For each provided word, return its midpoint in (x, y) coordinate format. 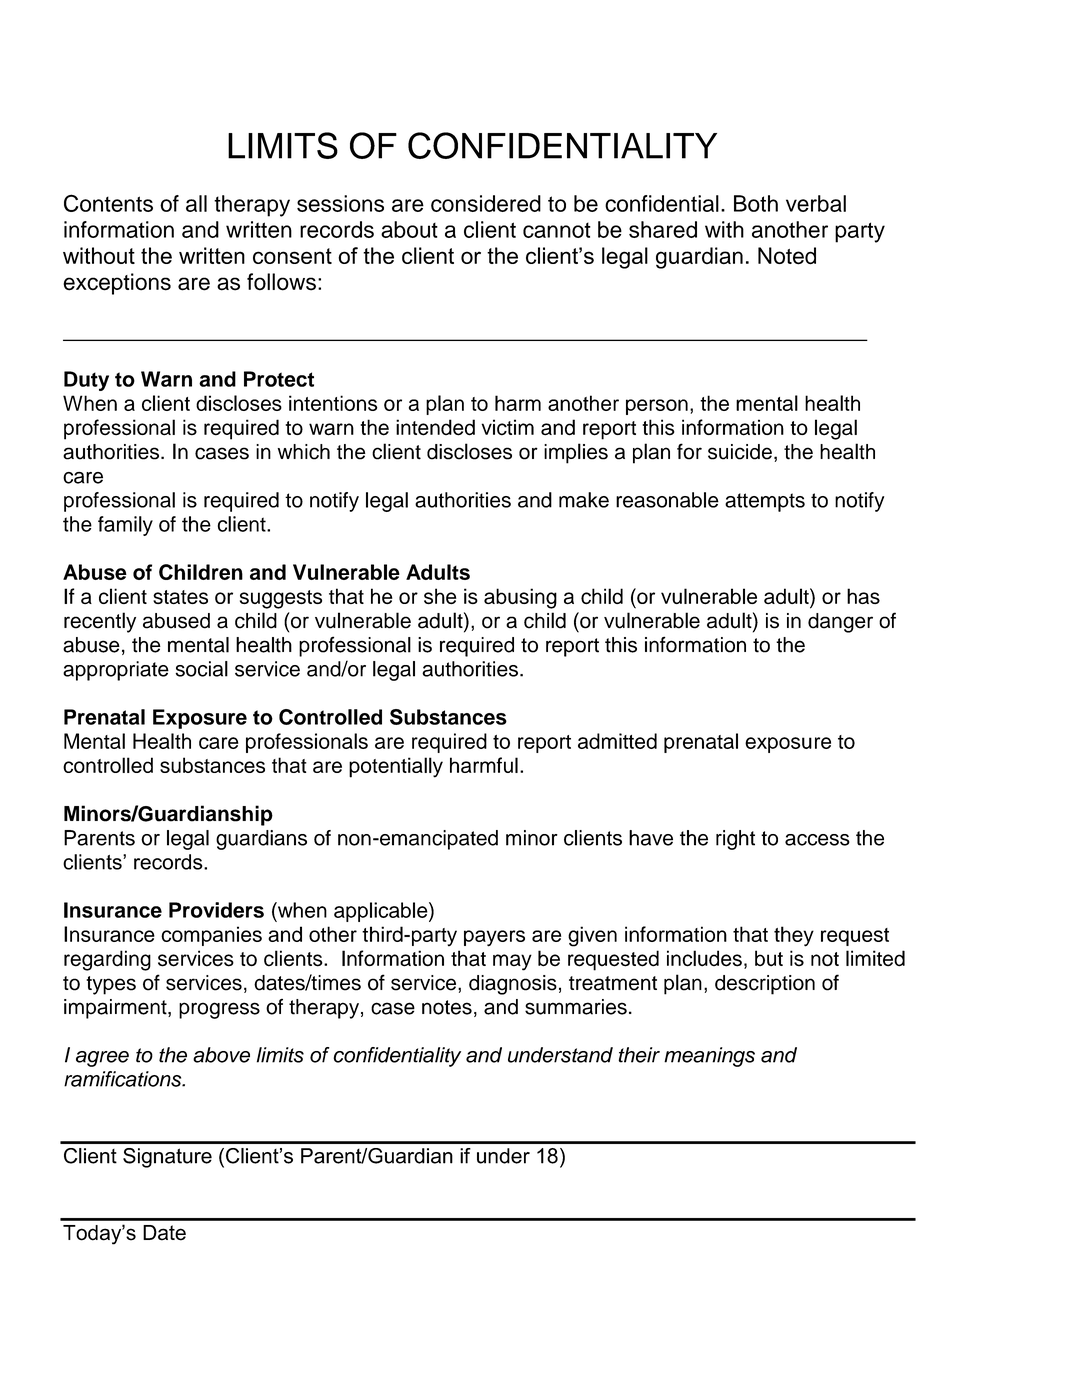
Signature (167, 1158)
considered (486, 203)
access (817, 840)
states (180, 597)
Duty (86, 381)
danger (840, 623)
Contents (108, 203)
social (202, 669)
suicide (740, 452)
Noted (787, 256)
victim (507, 427)
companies (211, 936)
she (440, 596)
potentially (396, 767)
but (769, 958)
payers (494, 938)
